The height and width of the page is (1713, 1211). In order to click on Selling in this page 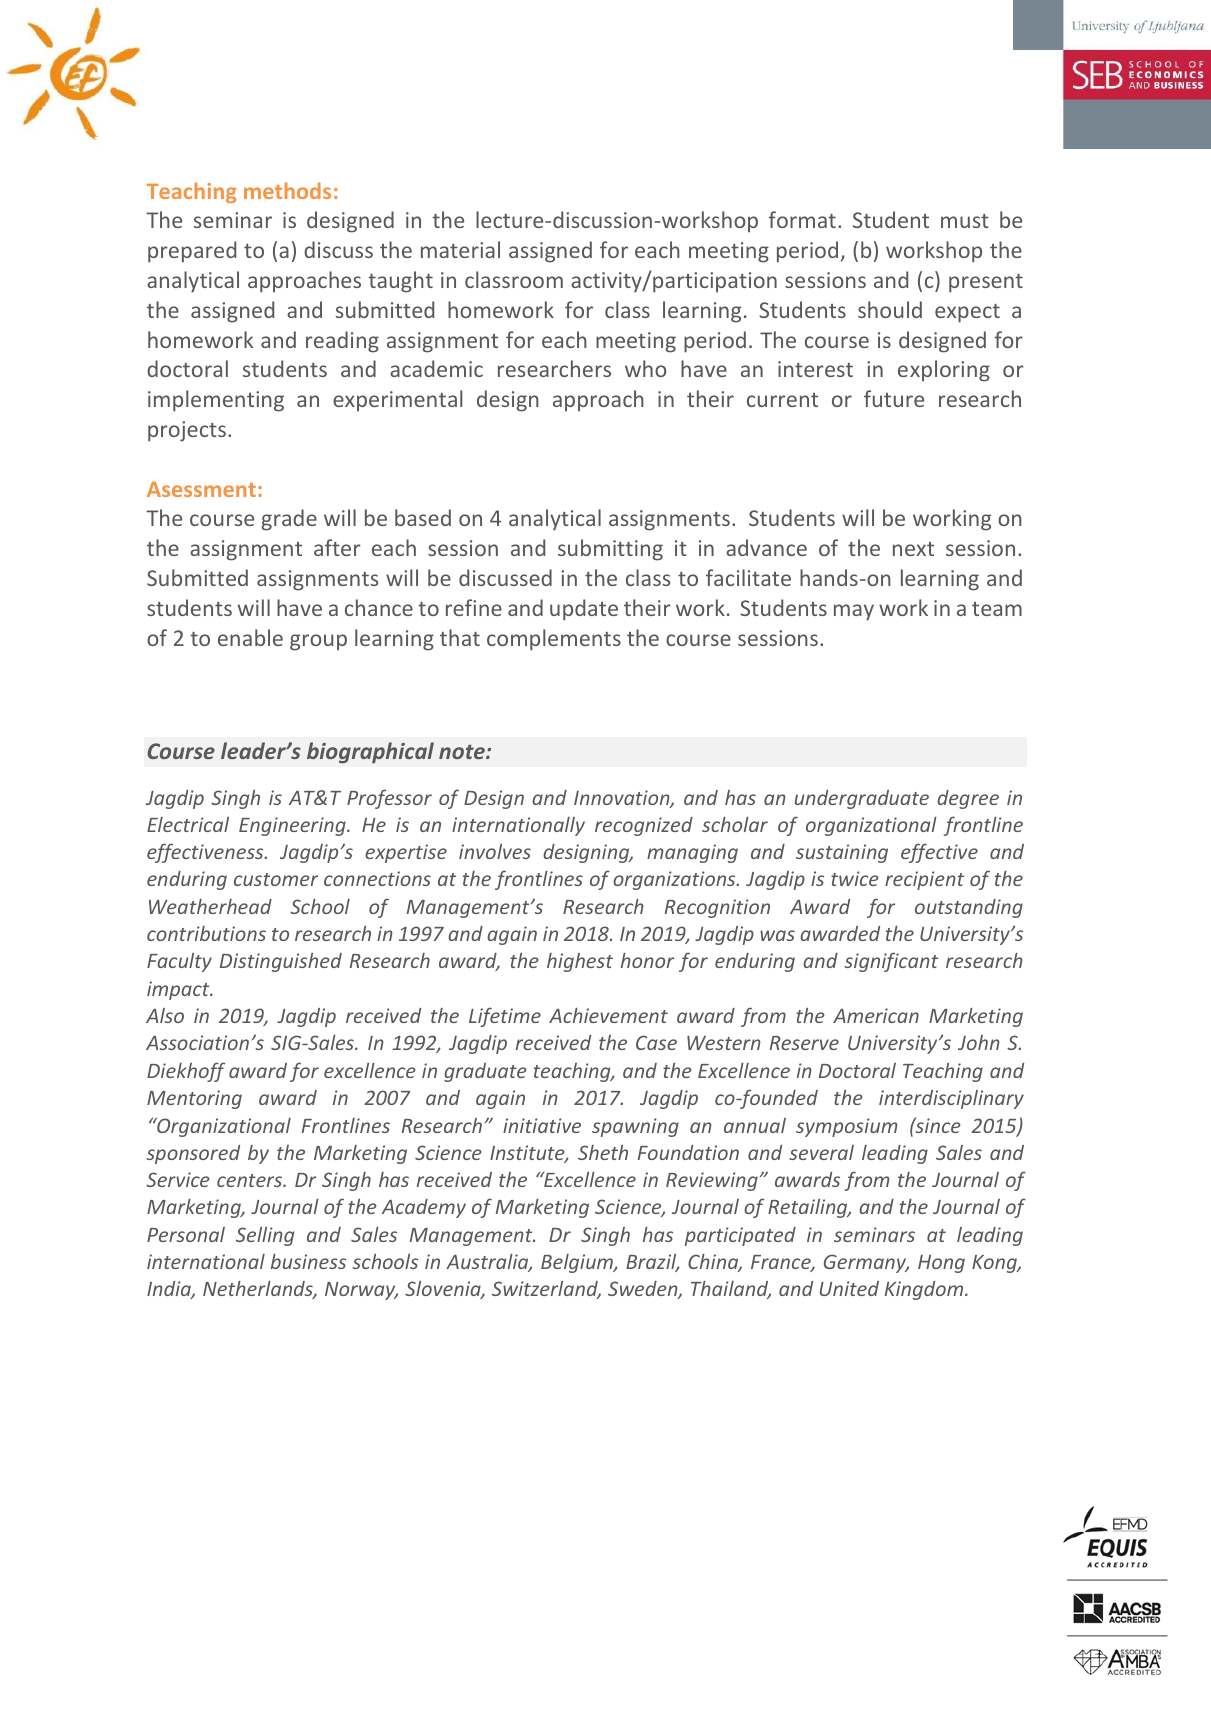, I will do `click(265, 1236)`.
